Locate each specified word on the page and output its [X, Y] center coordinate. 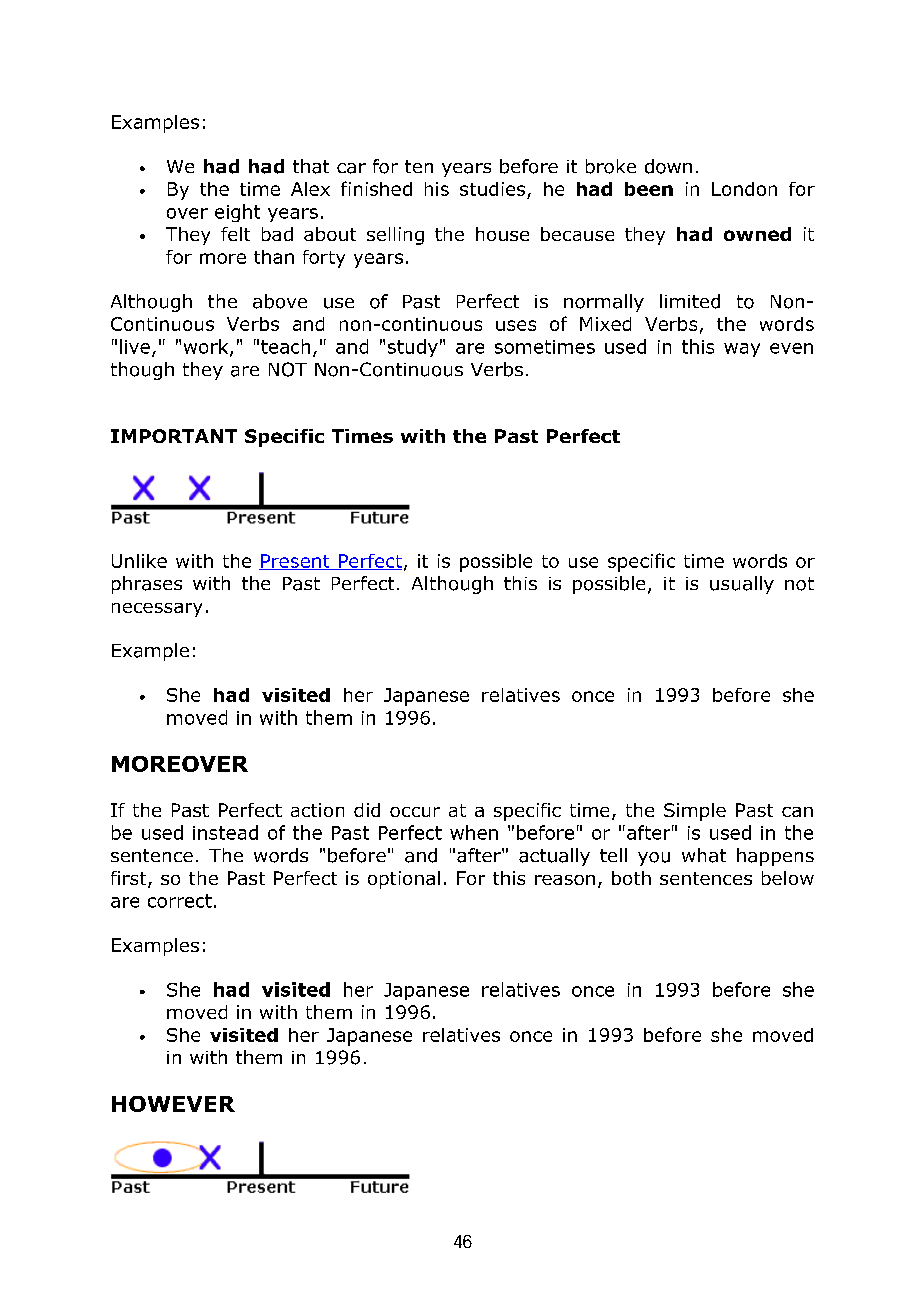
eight [237, 213]
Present [295, 562]
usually [742, 585]
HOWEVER [173, 1104]
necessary [157, 610]
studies [492, 189]
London [744, 189]
